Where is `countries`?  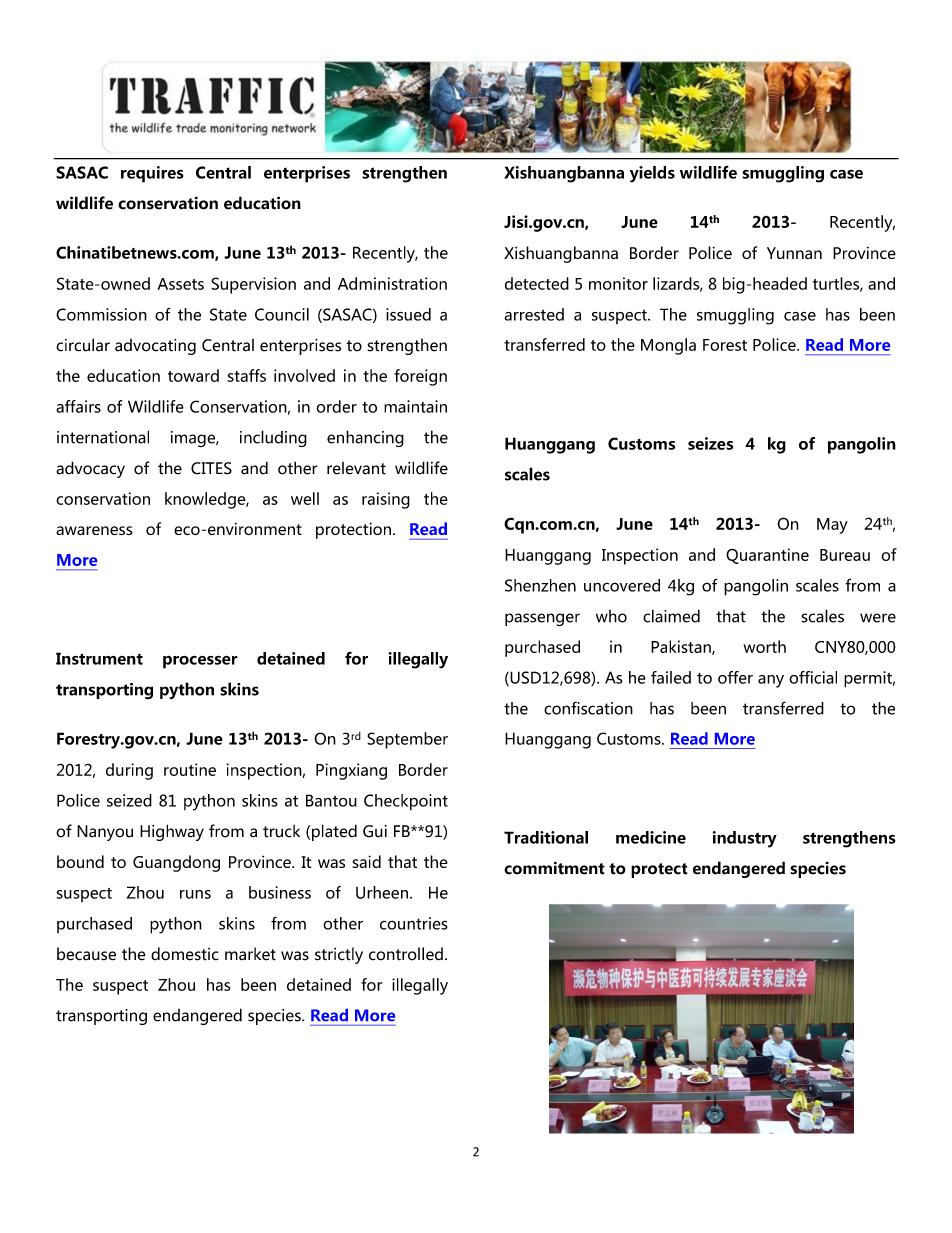 countries is located at coordinates (414, 923).
